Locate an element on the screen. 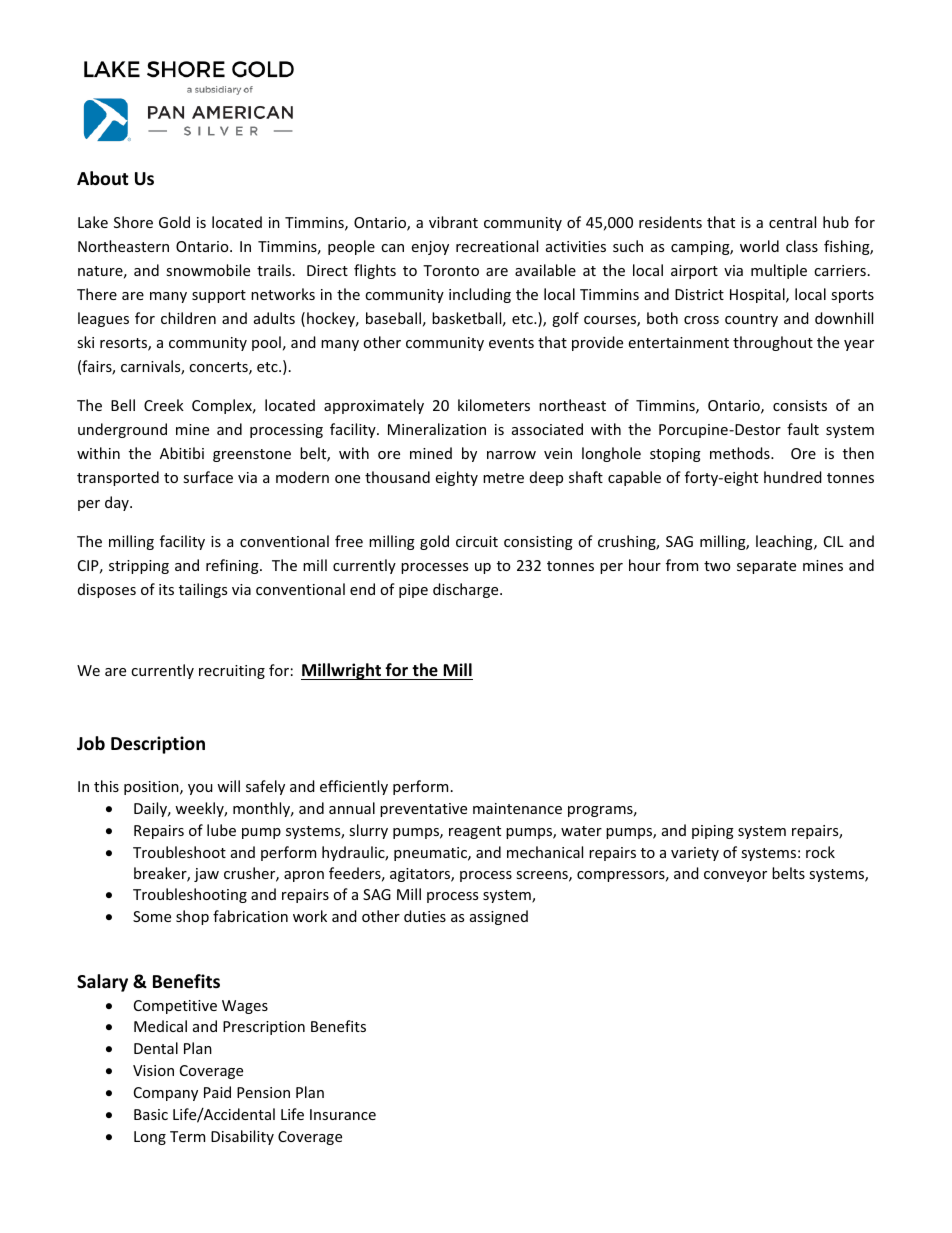  Creek is located at coordinates (164, 405).
